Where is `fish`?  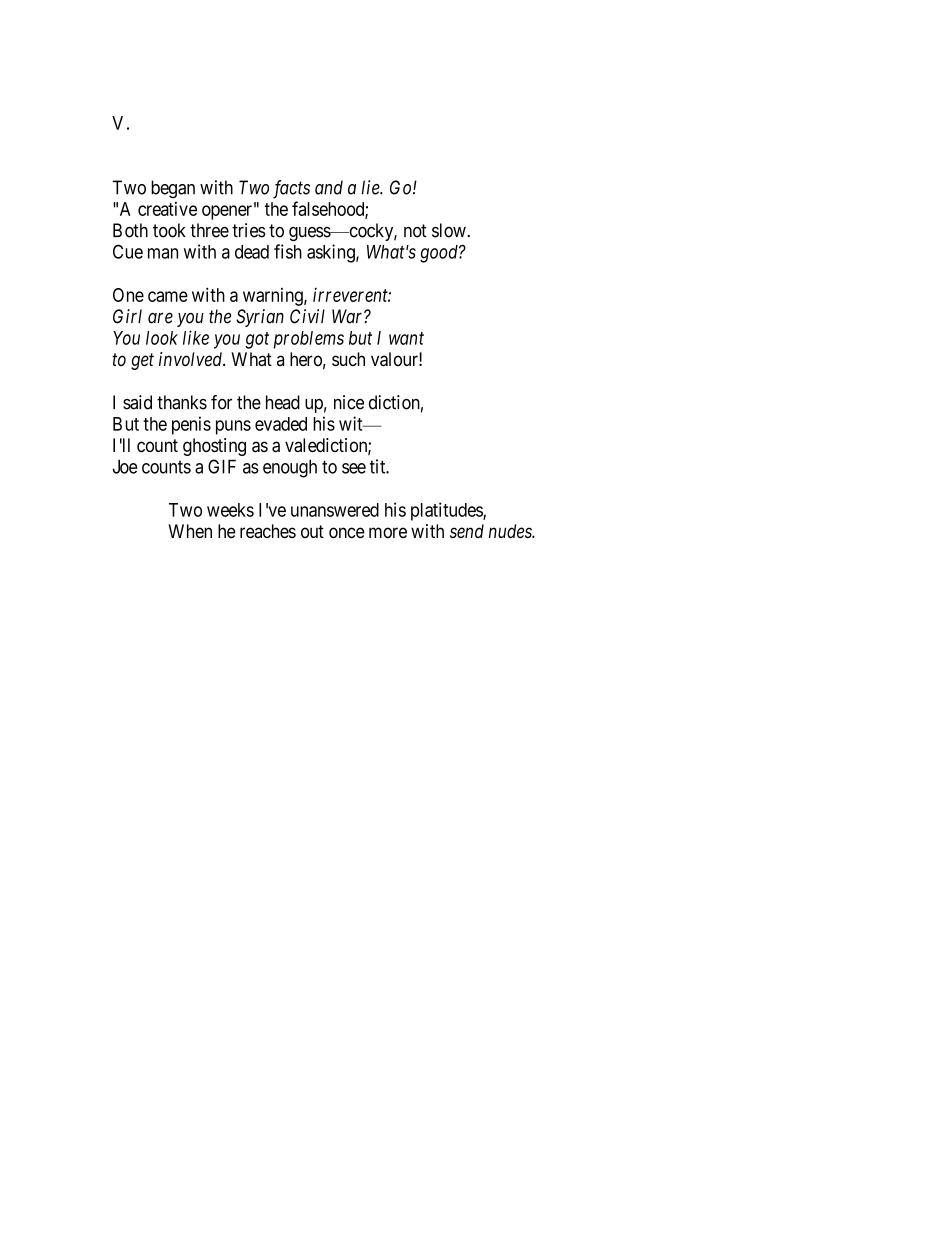 fish is located at coordinates (288, 251).
